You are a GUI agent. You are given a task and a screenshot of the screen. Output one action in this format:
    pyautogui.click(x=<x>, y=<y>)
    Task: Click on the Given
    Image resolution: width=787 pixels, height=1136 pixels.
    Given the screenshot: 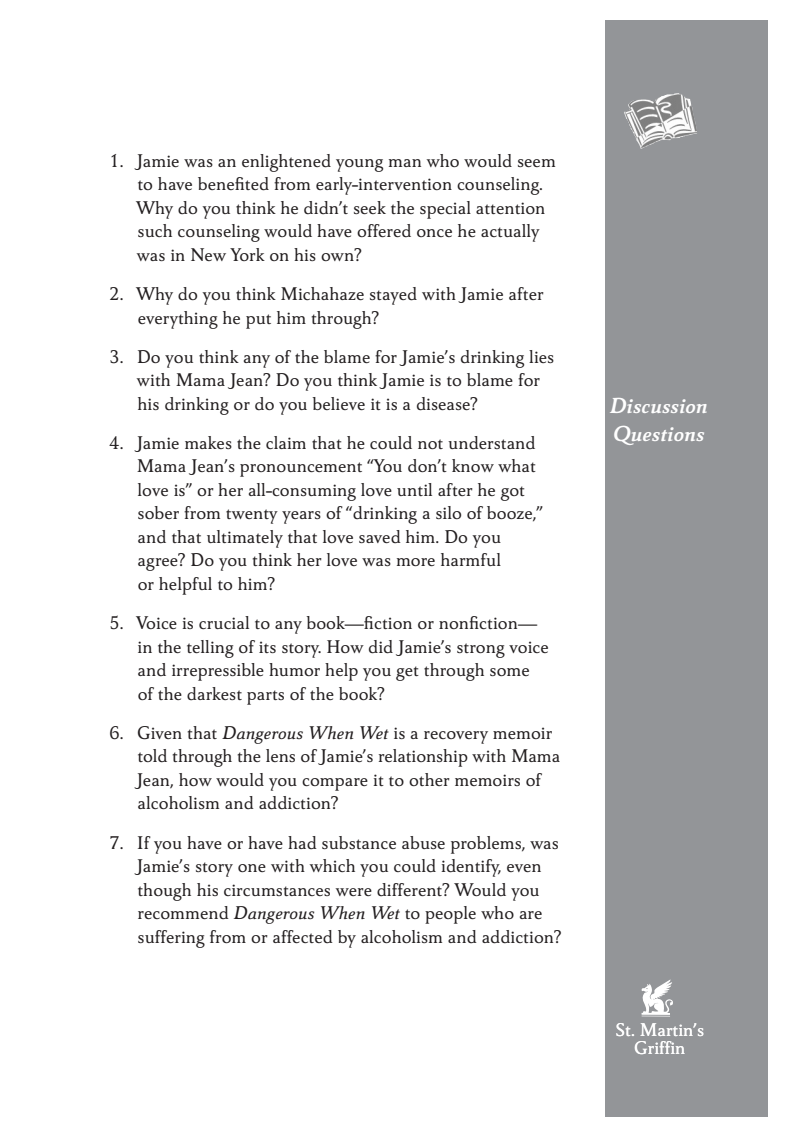 What is the action you would take?
    pyautogui.click(x=160, y=733)
